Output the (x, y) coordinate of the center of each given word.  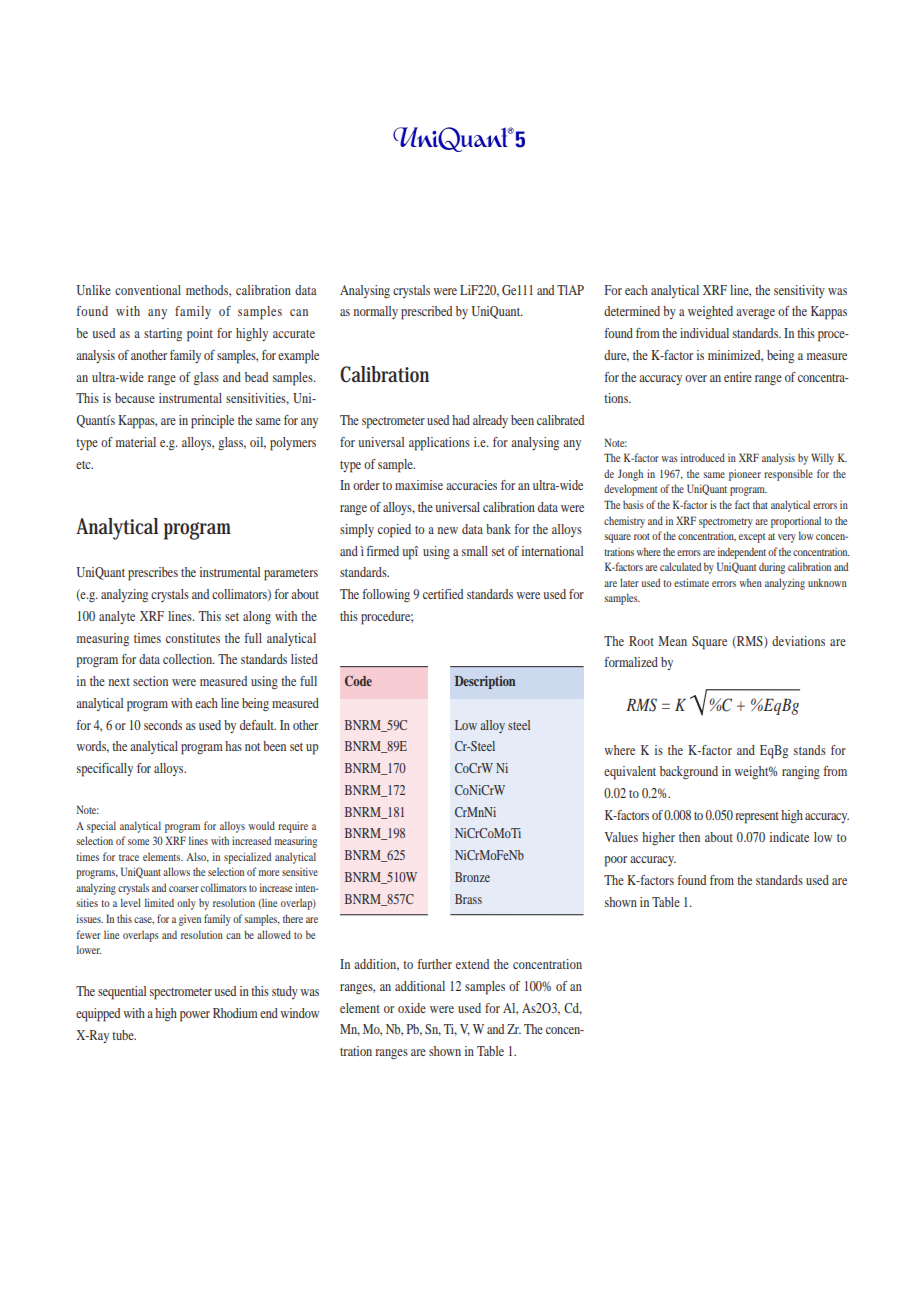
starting (163, 334)
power (195, 1016)
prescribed (426, 313)
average (755, 314)
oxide (412, 1008)
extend (472, 964)
